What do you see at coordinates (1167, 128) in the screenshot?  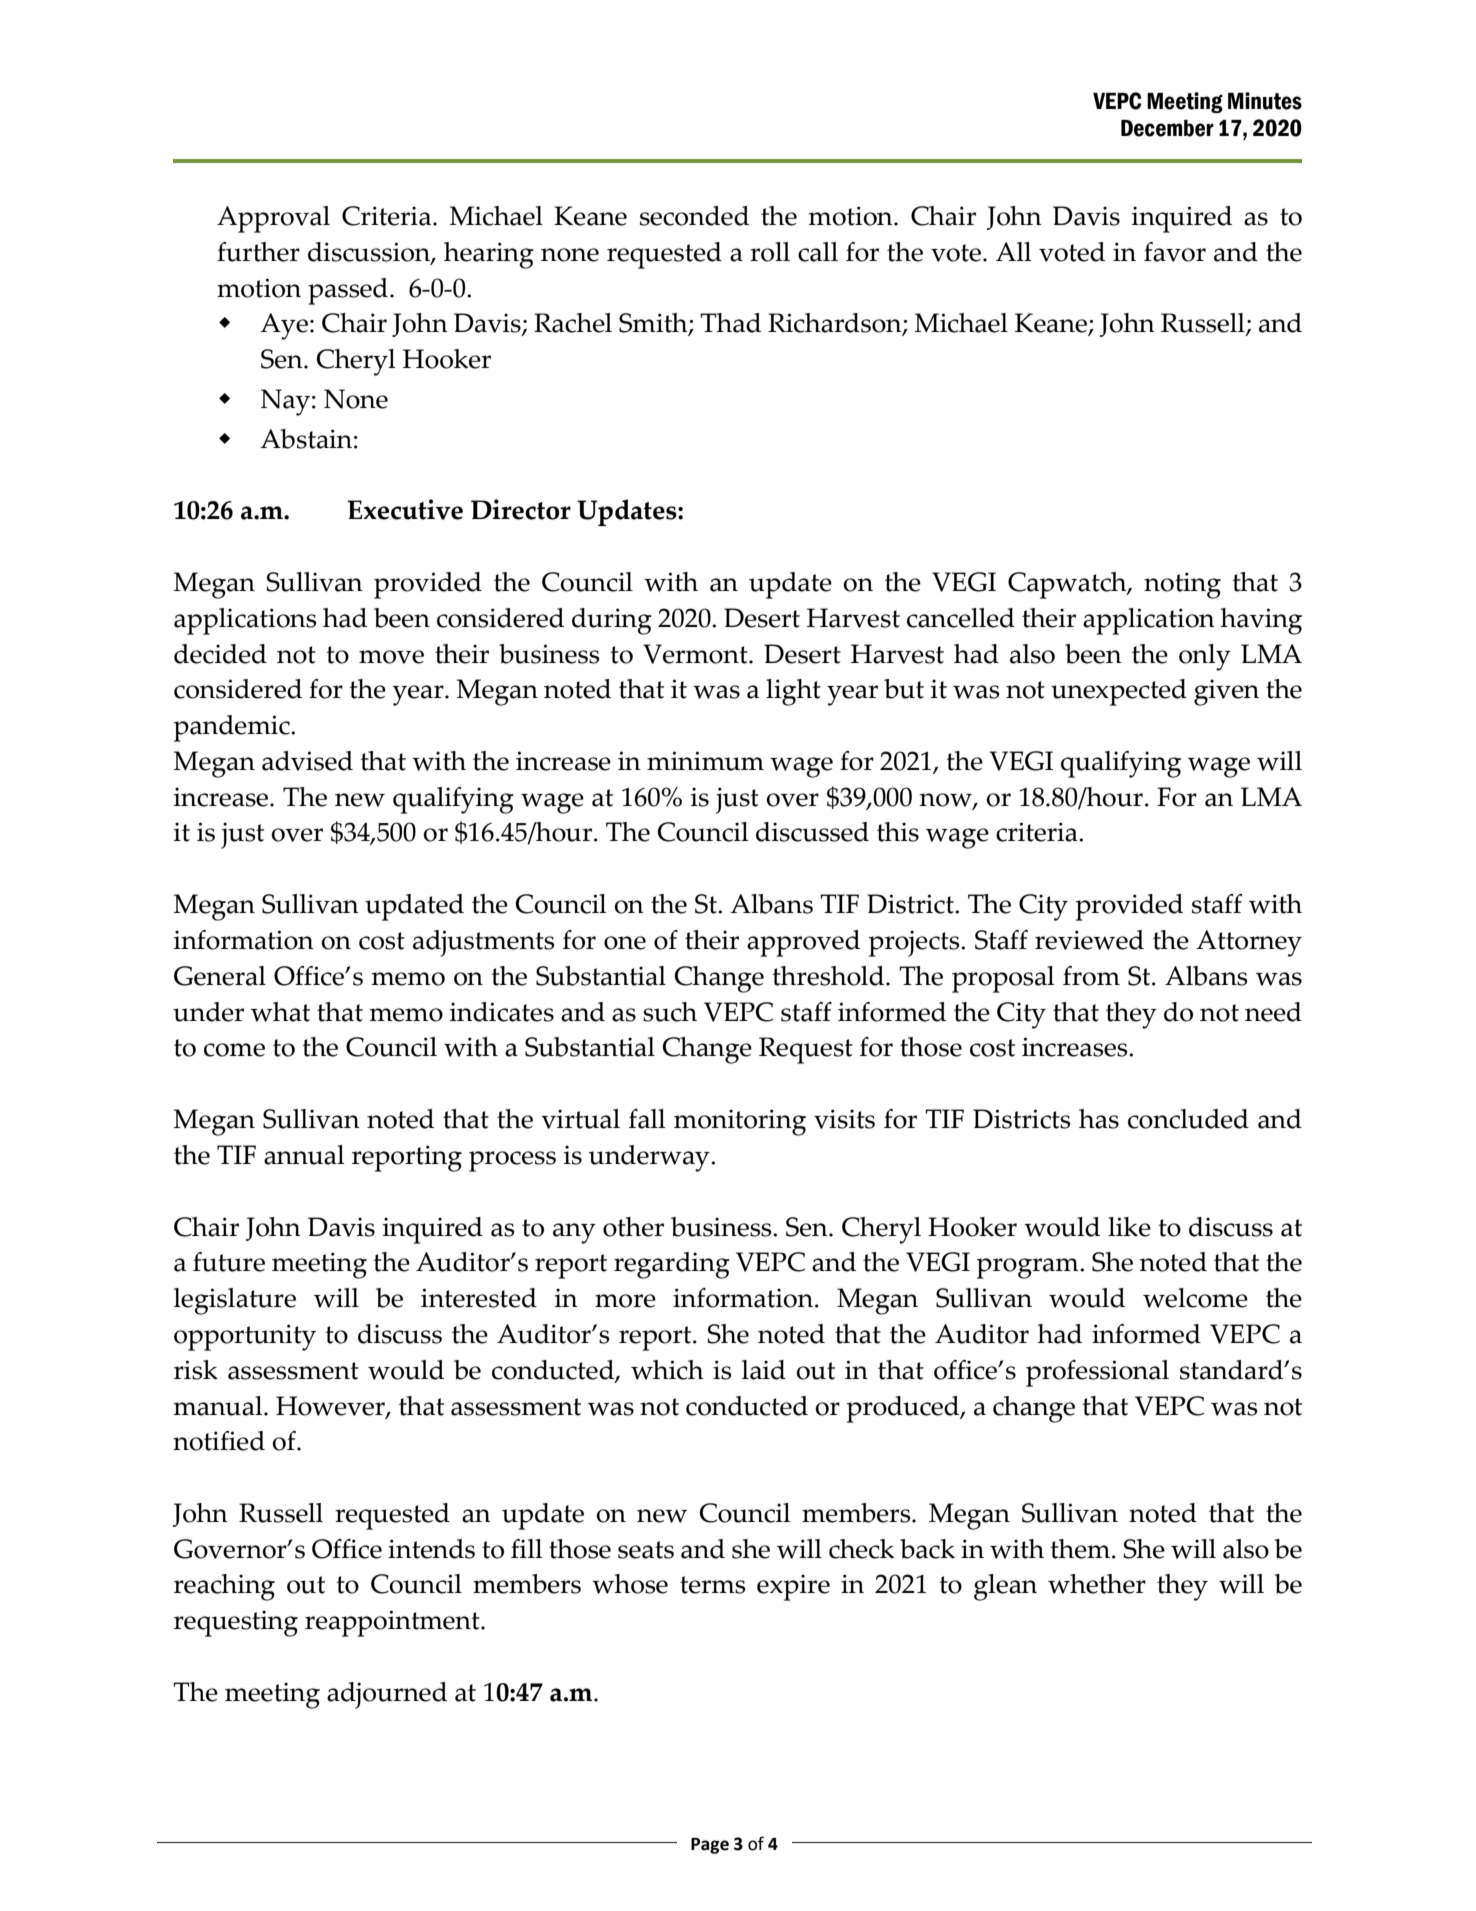 I see `December` at bounding box center [1167, 128].
